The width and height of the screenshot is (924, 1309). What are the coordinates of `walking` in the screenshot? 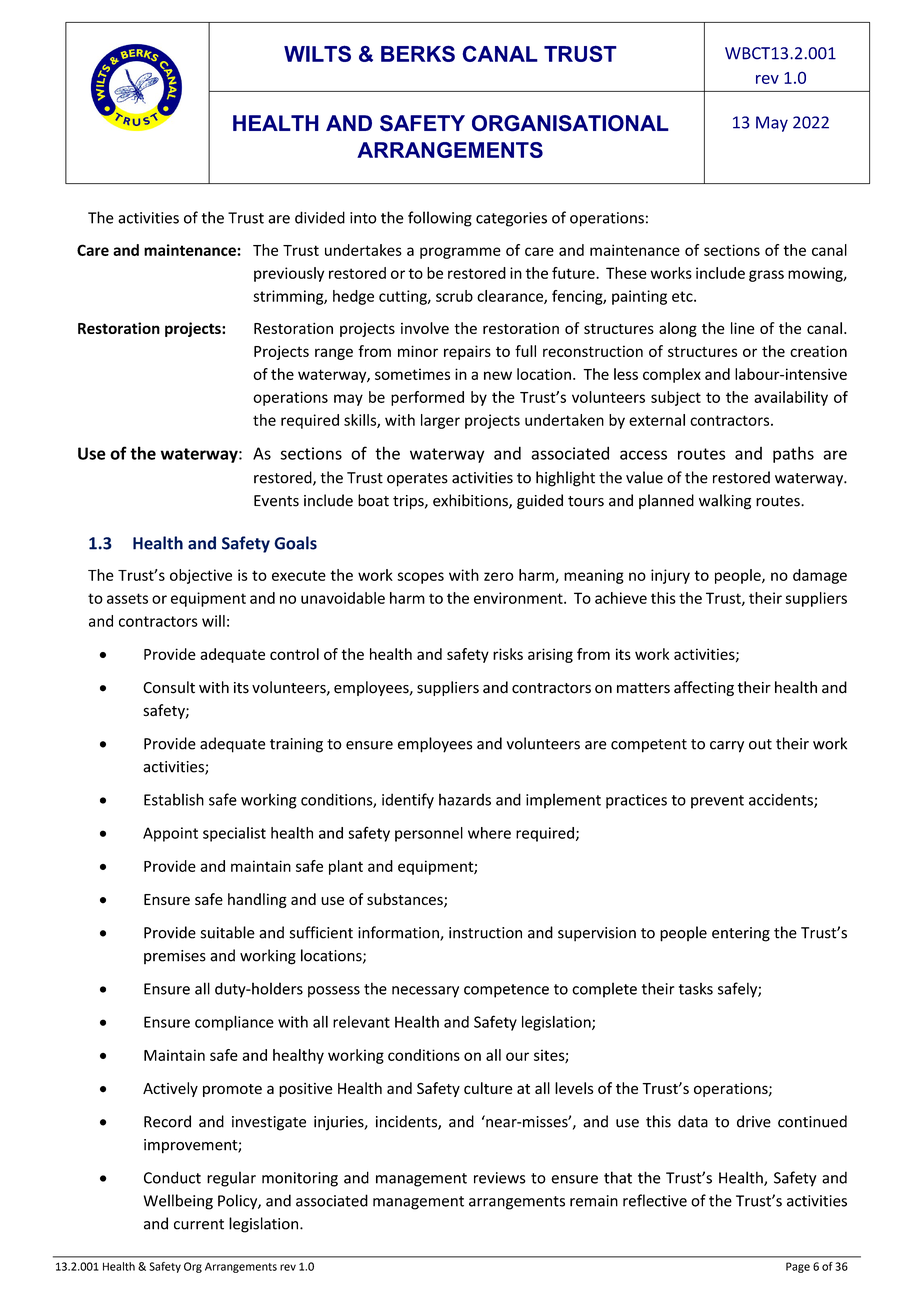 It's located at (725, 502).
